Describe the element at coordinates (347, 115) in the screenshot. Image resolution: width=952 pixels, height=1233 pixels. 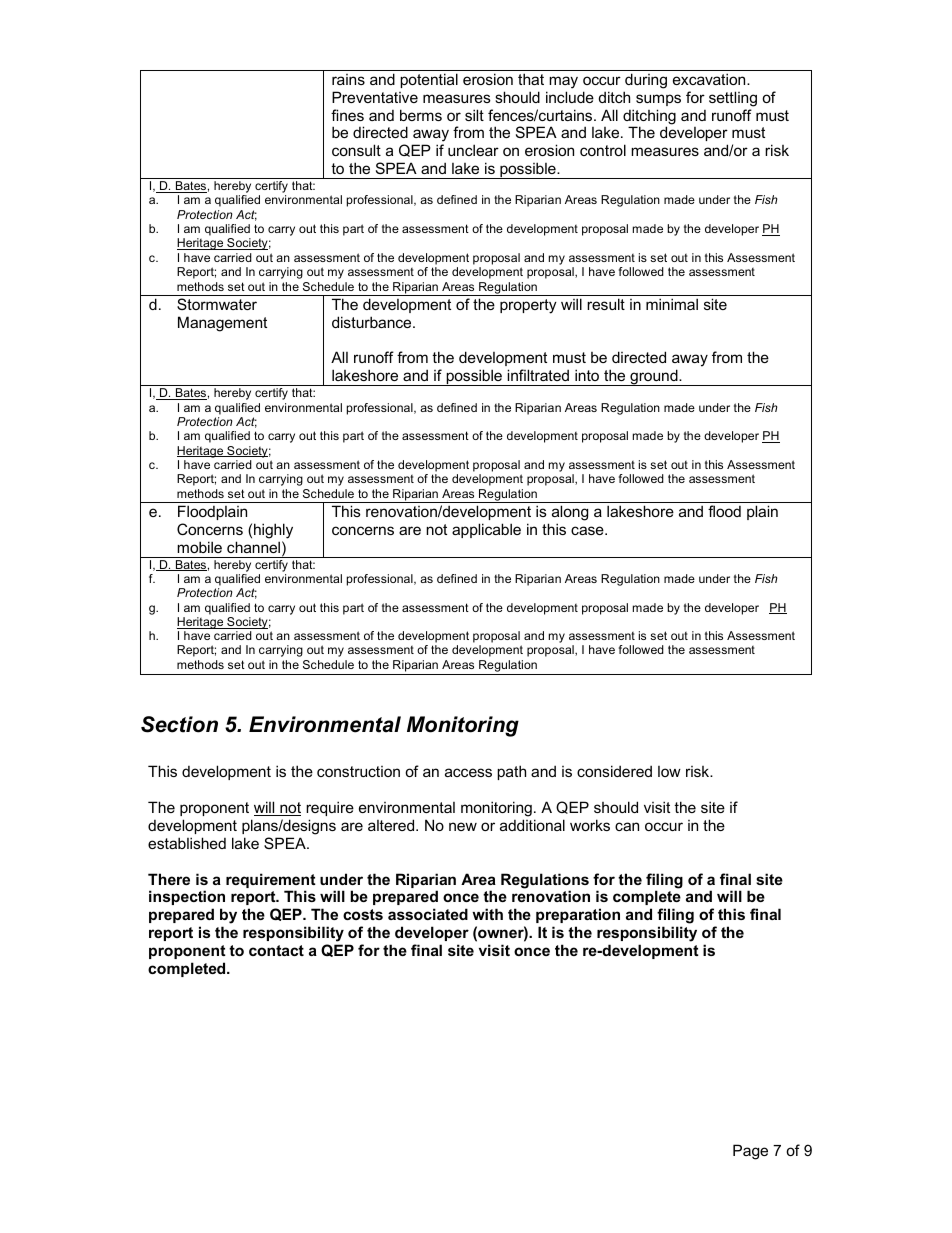
I see `fines` at that location.
